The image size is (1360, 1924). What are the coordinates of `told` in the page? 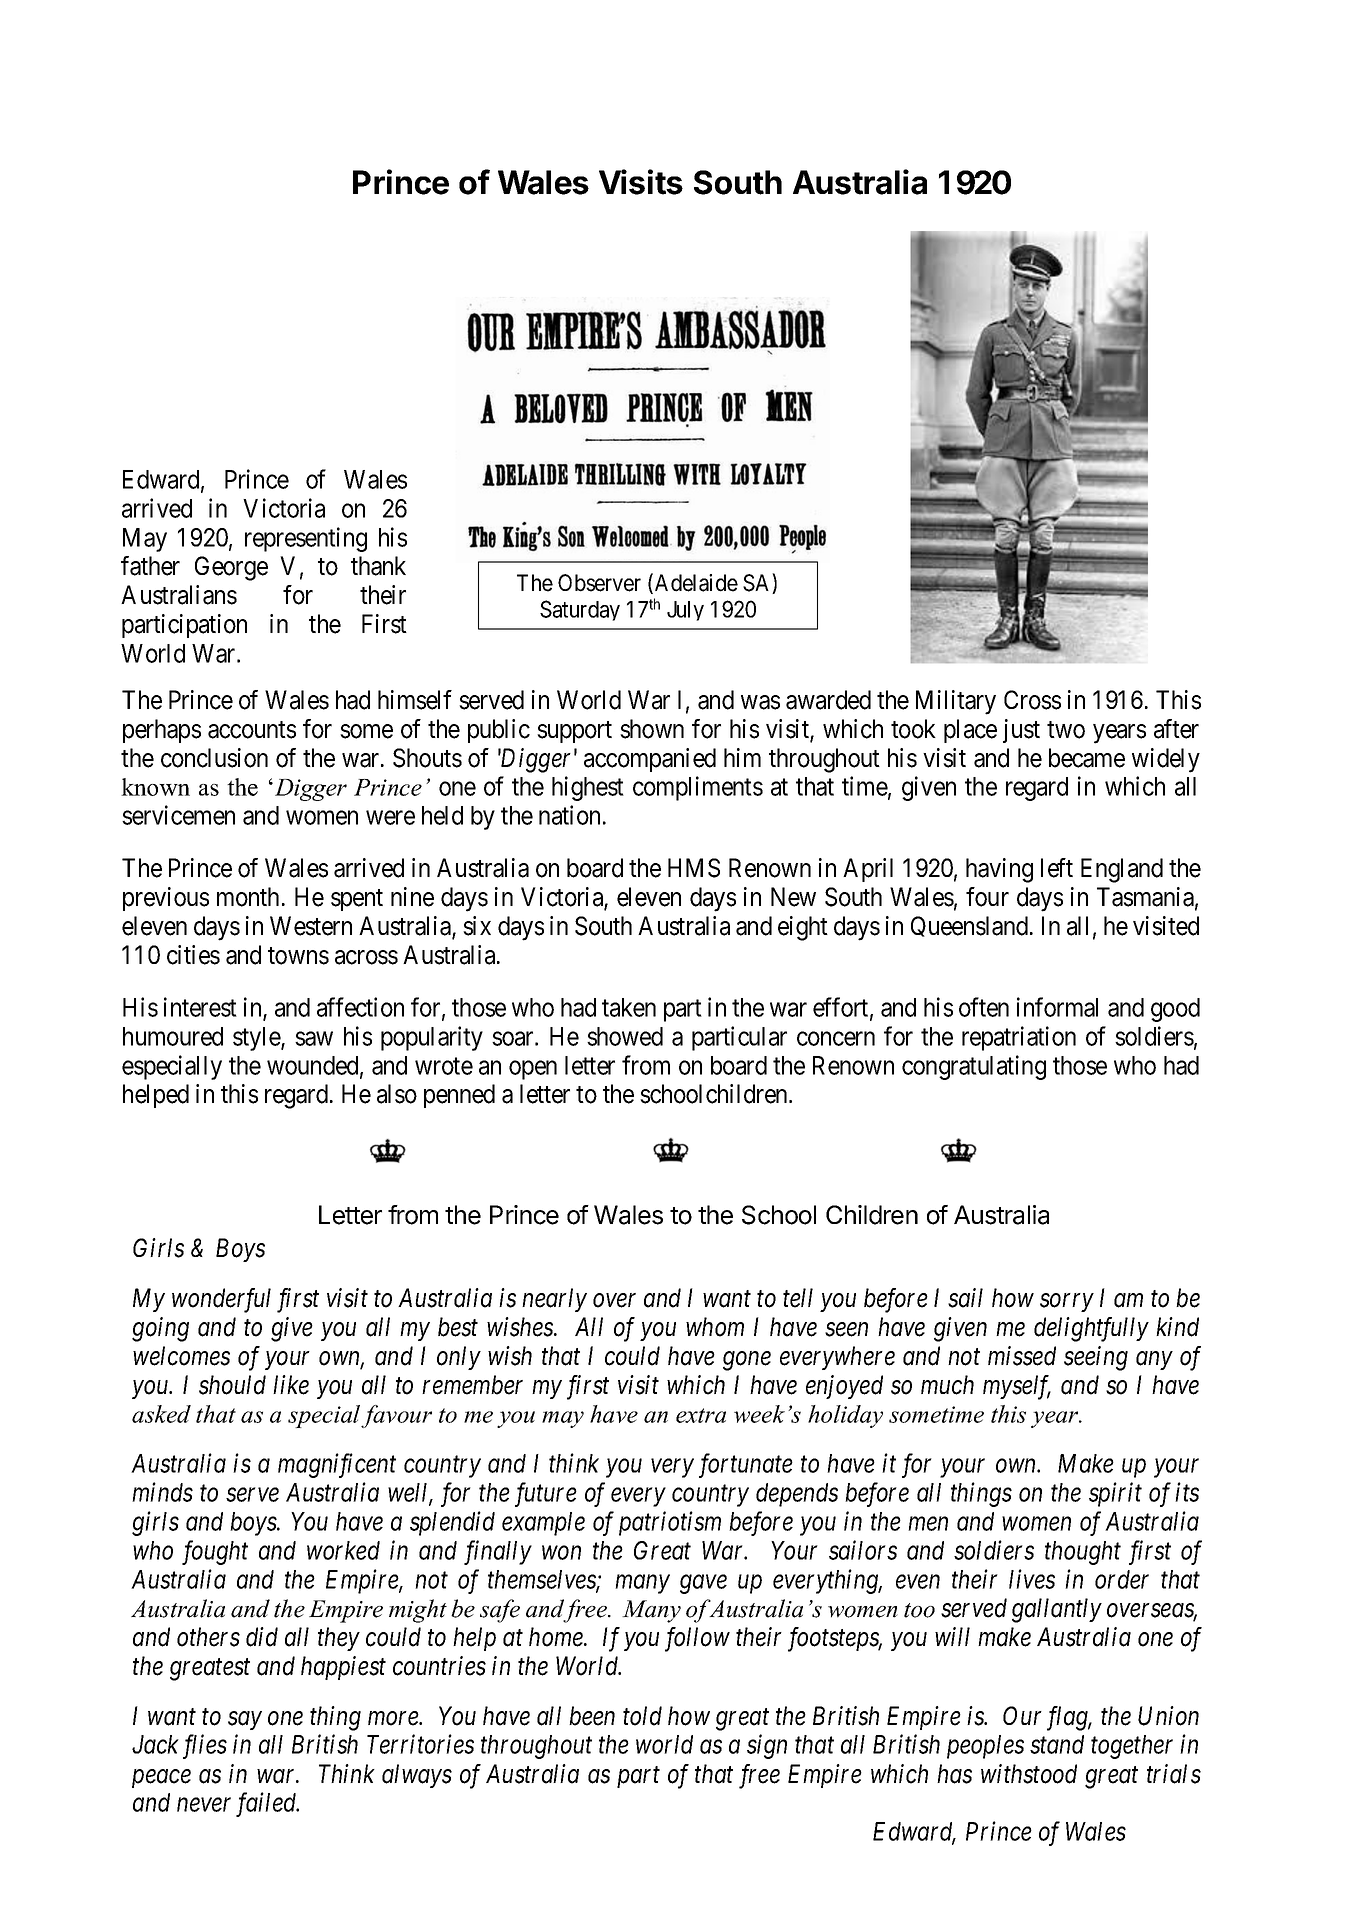 It's located at (642, 1716).
